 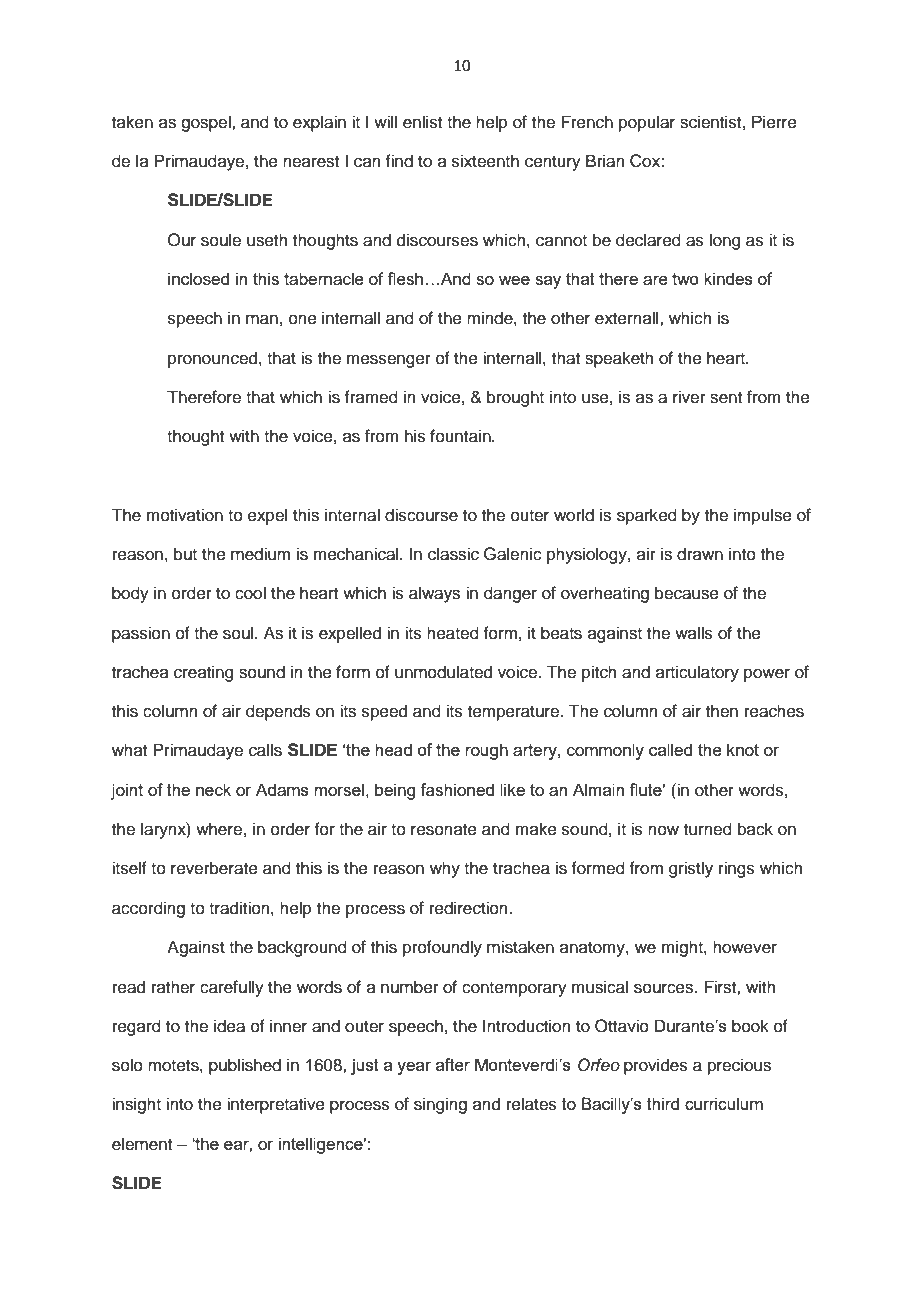 What do you see at coordinates (647, 123) in the page?
I see `popular` at bounding box center [647, 123].
